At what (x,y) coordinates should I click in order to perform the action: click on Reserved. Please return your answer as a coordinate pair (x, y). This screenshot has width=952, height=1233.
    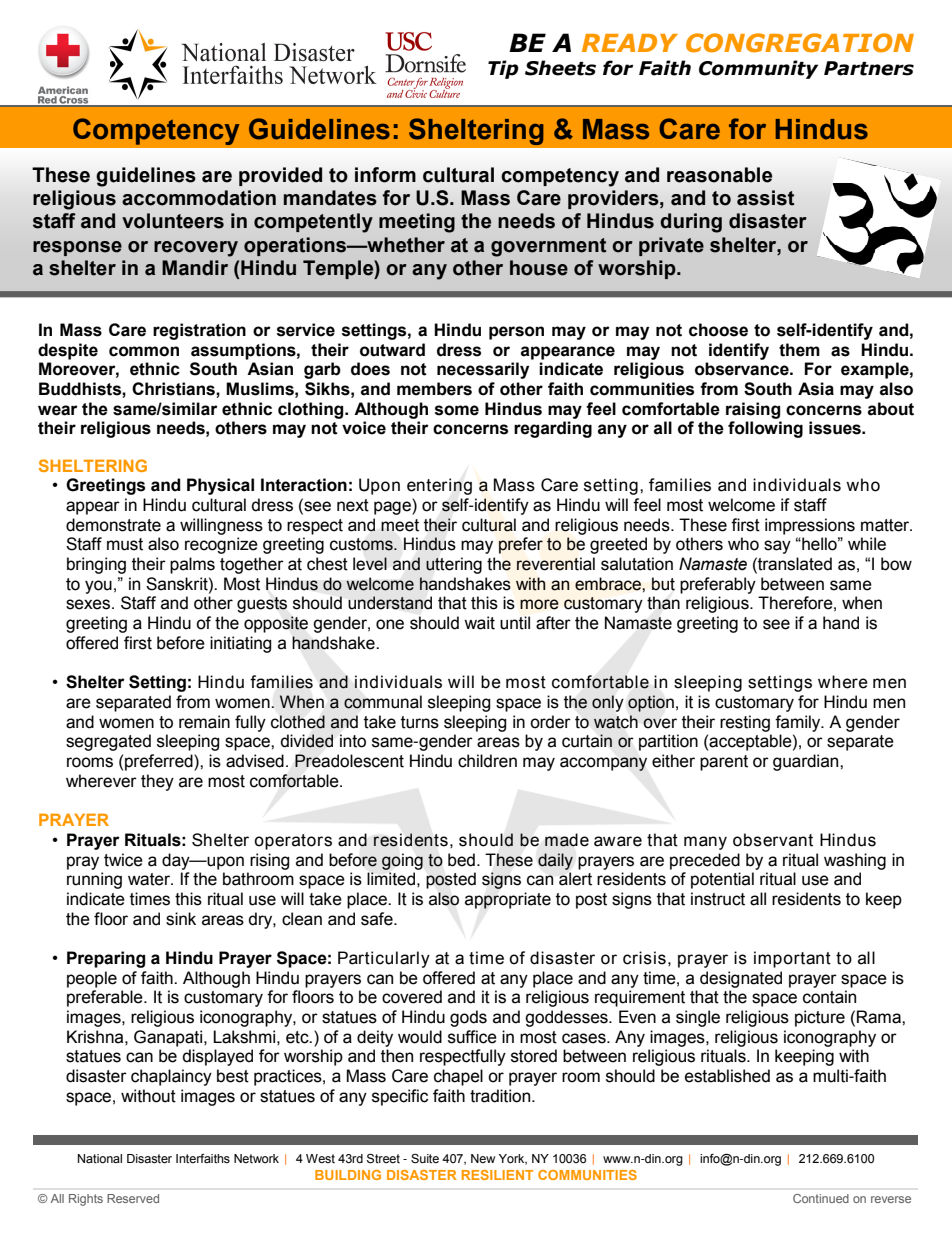
    Looking at the image, I should click on (133, 1198).
